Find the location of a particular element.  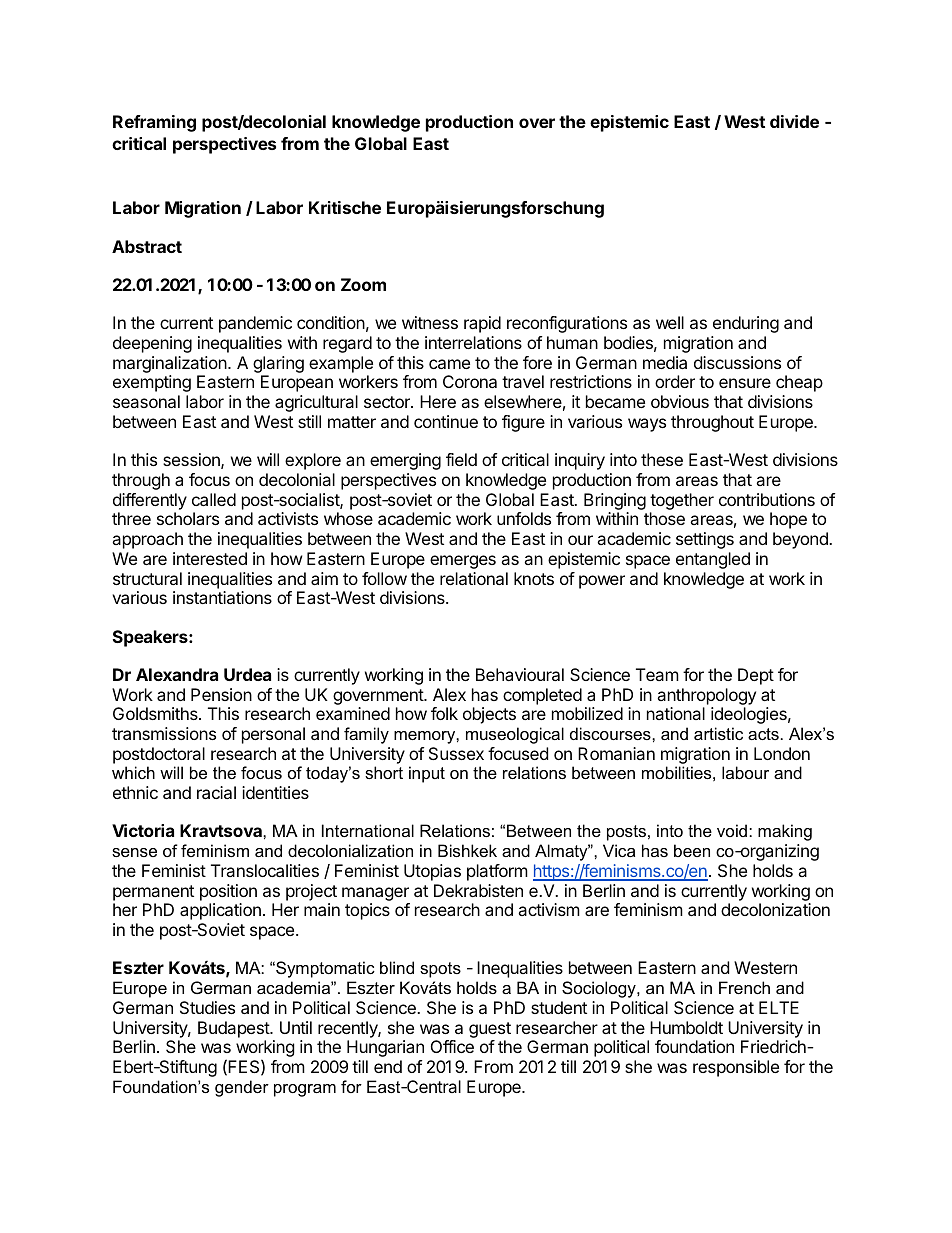

racial is located at coordinates (216, 792).
